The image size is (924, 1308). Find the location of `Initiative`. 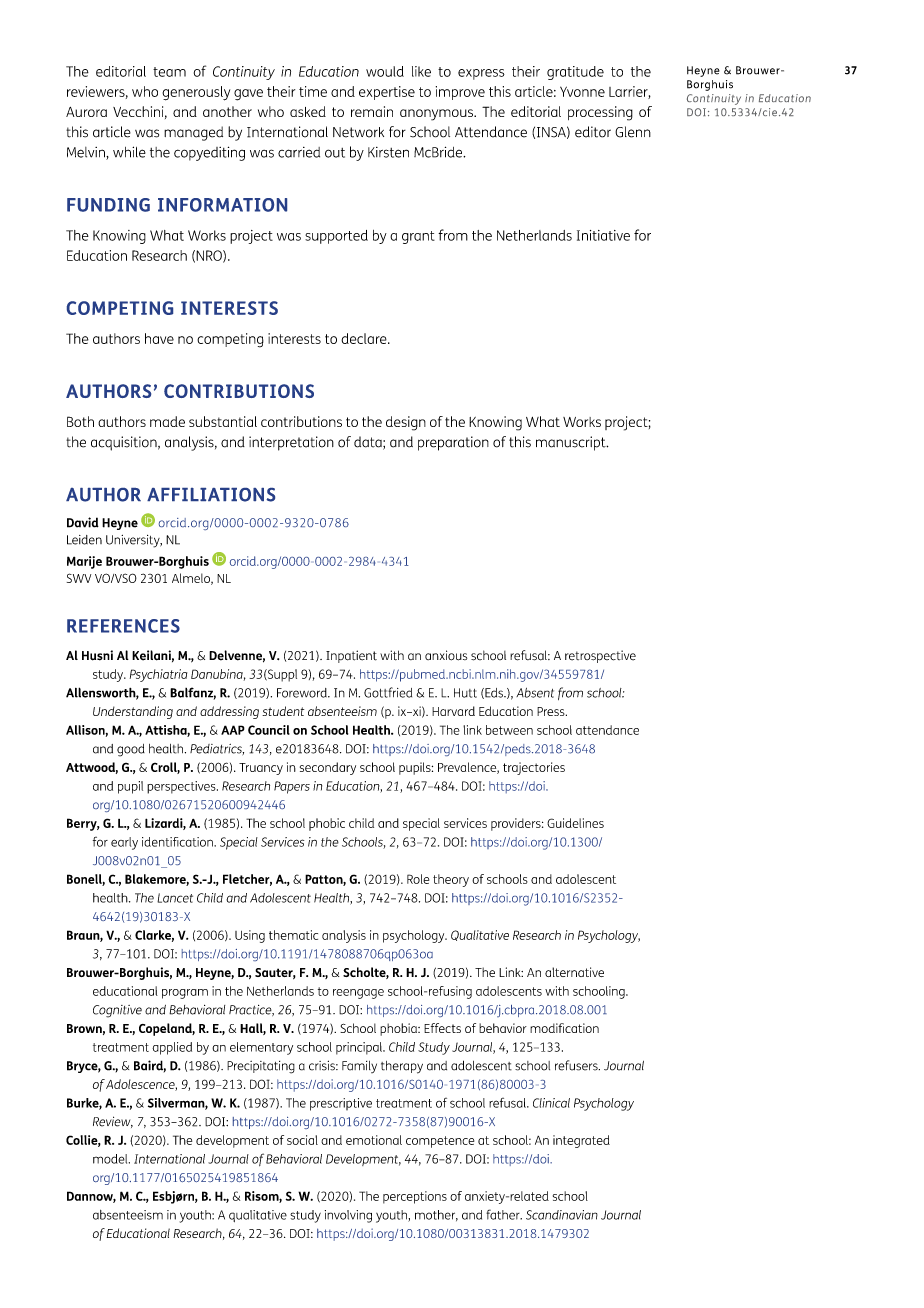

Initiative is located at coordinates (603, 235).
